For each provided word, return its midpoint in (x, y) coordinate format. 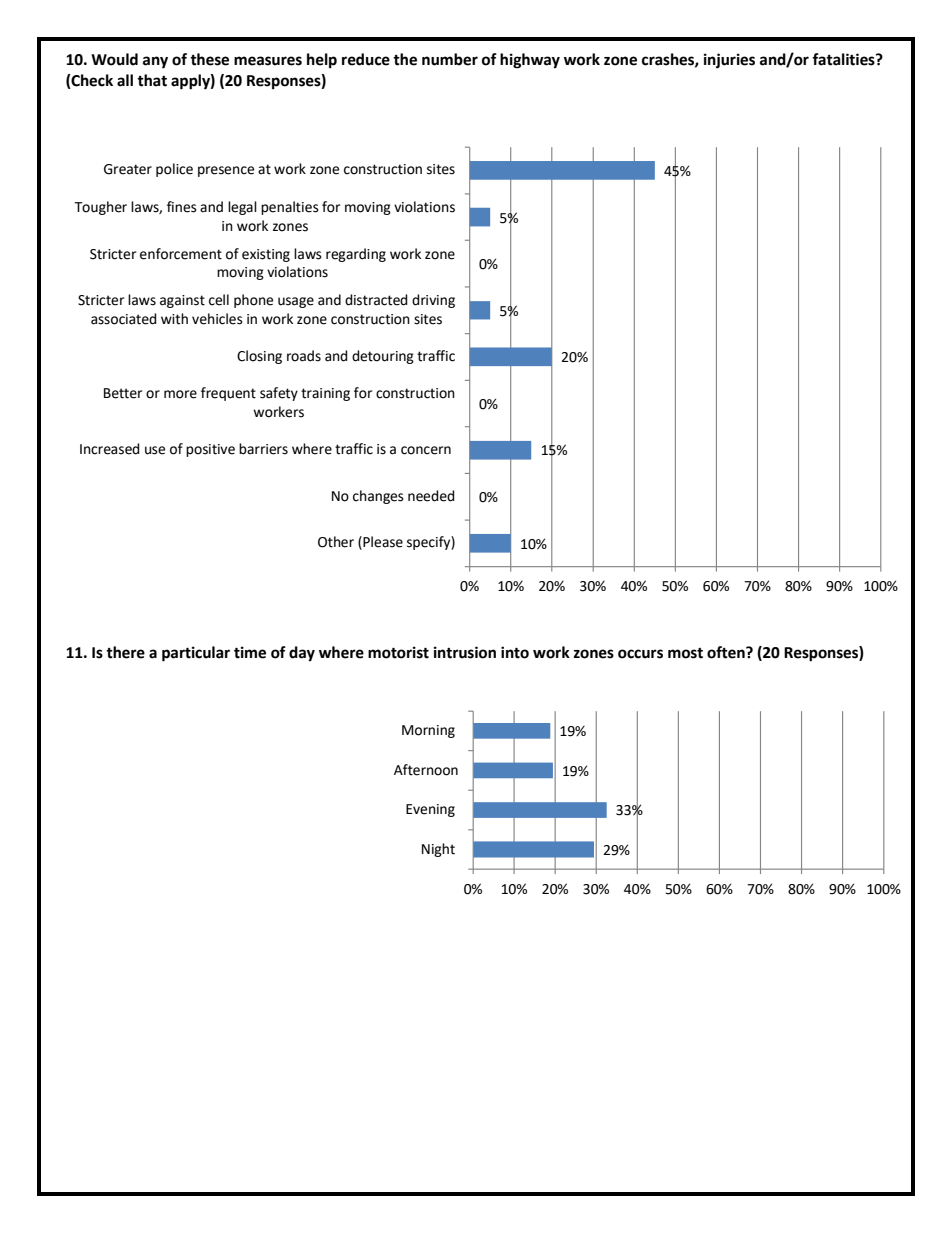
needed (431, 496)
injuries (729, 61)
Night (438, 850)
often (727, 652)
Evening (430, 810)
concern (426, 450)
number (450, 59)
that (152, 80)
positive (210, 450)
